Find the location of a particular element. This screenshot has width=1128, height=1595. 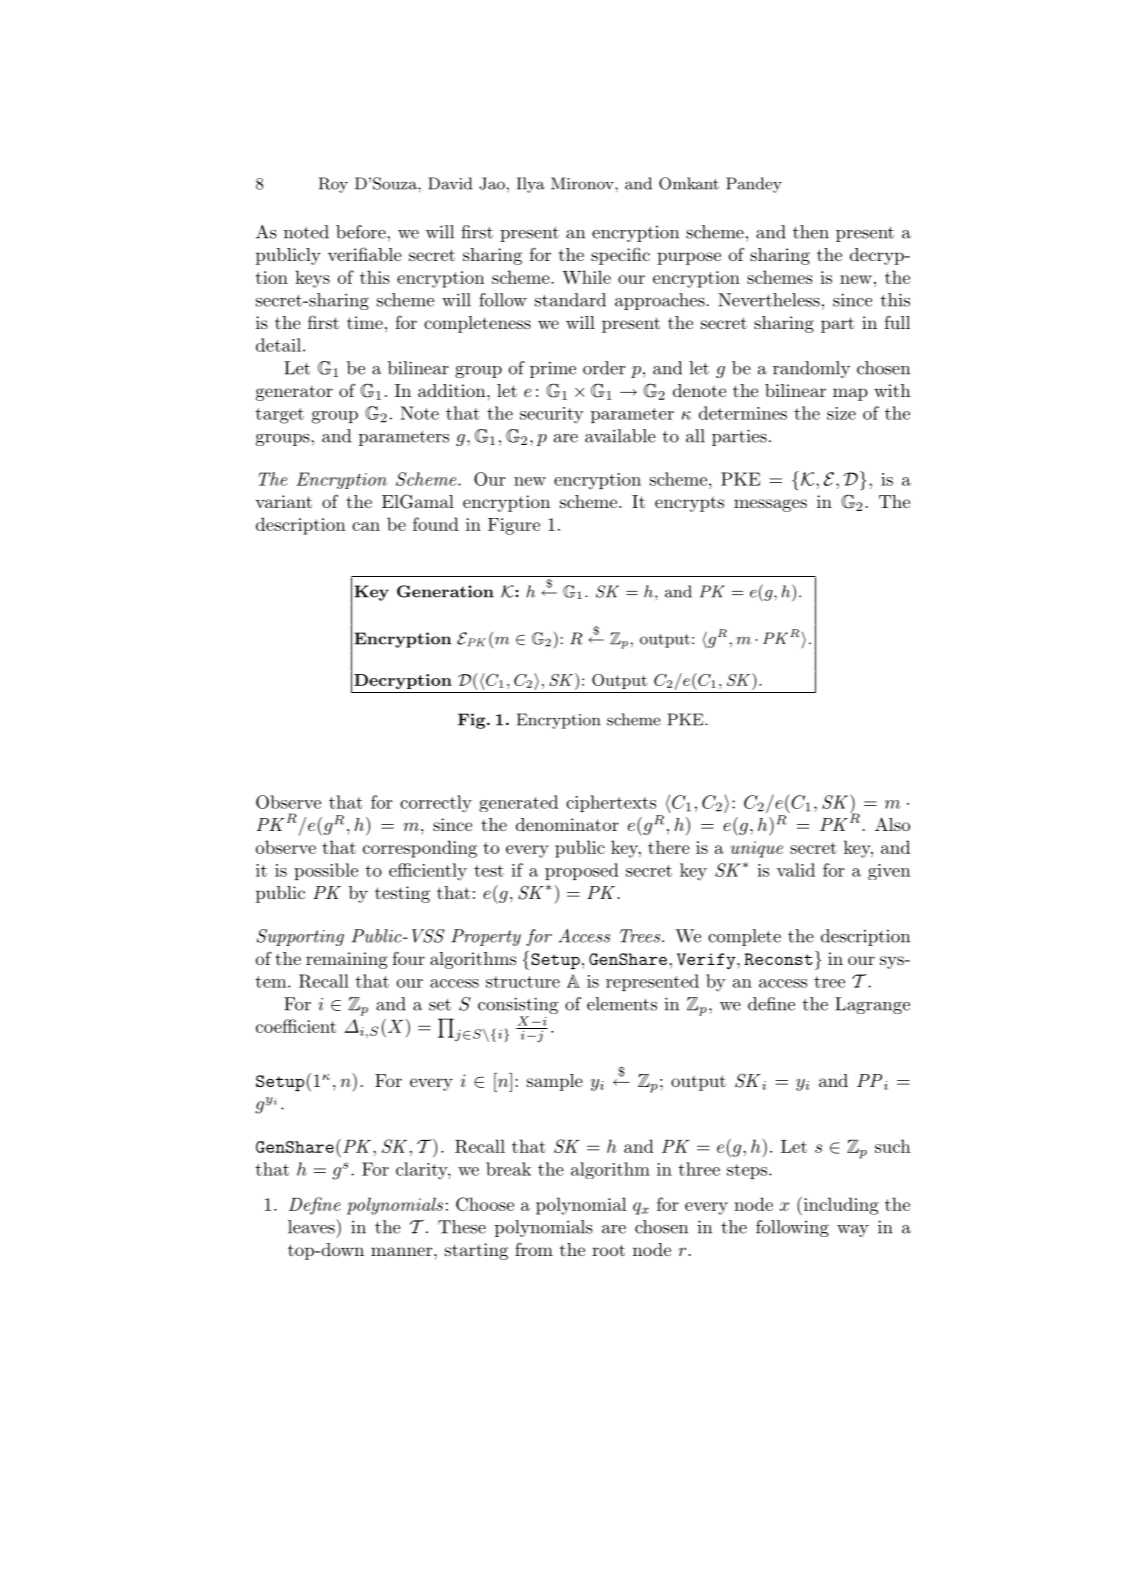

elements is located at coordinates (622, 1004).
